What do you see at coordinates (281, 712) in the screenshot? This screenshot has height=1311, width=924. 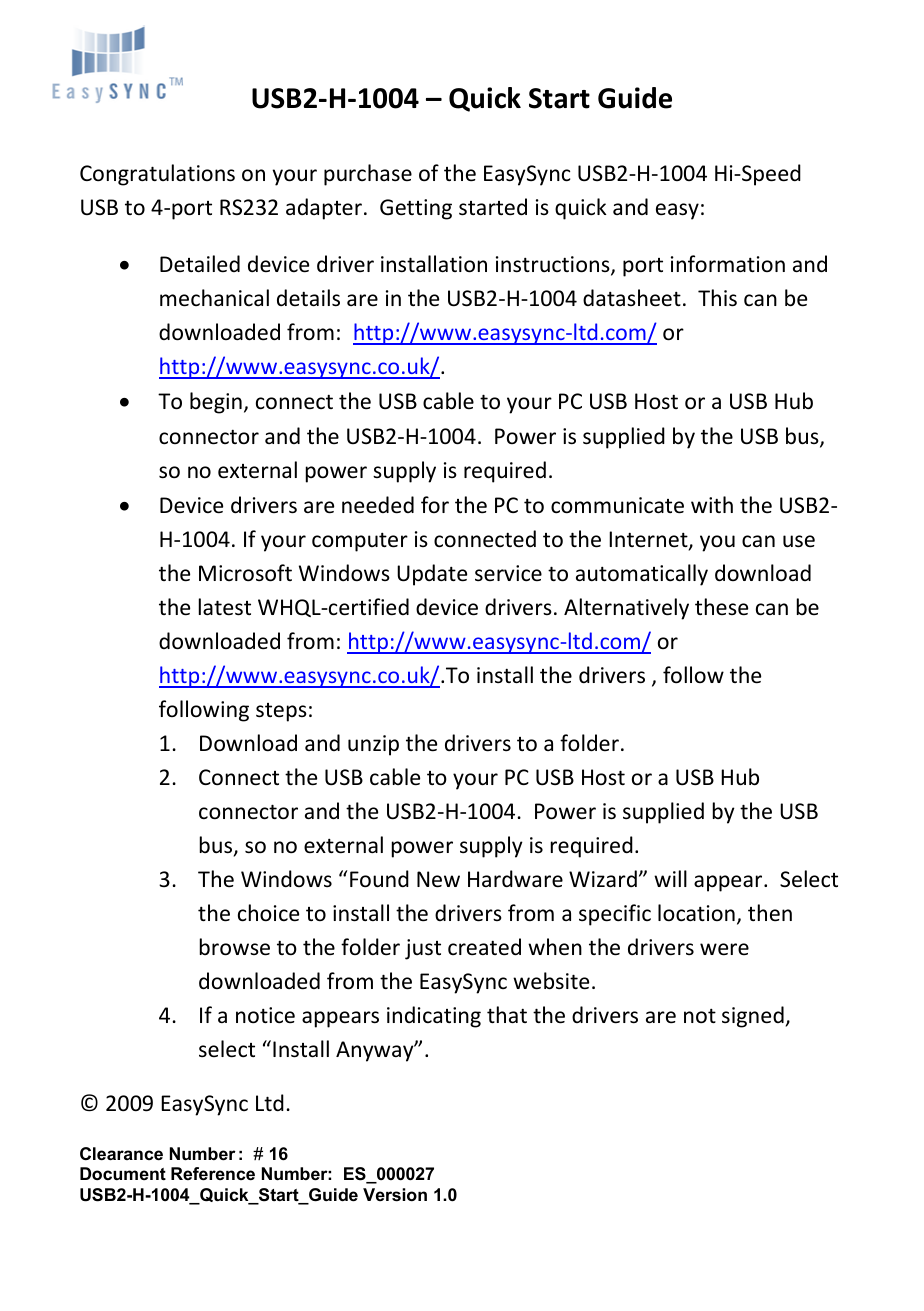 I see `steps` at bounding box center [281, 712].
